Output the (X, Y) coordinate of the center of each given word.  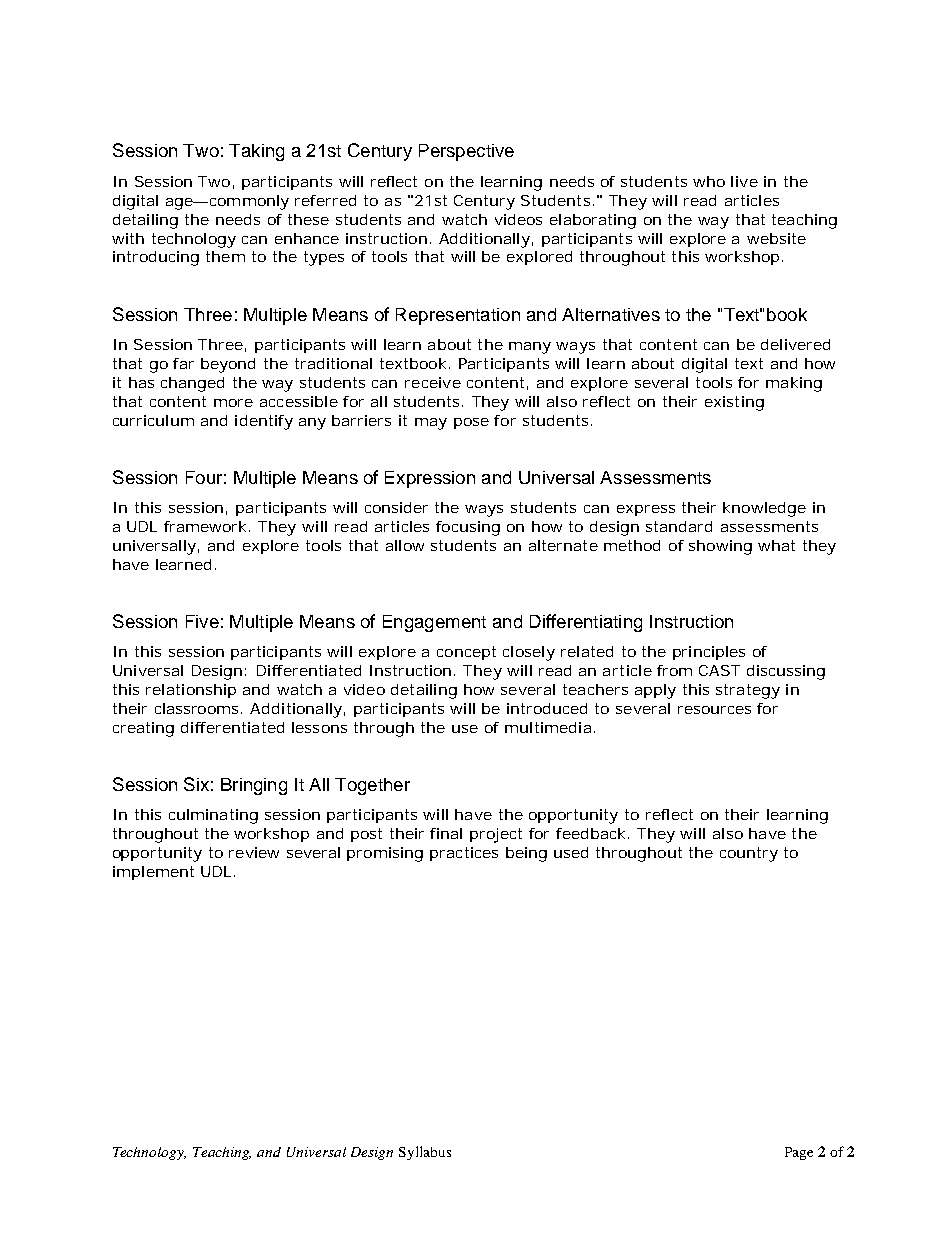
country (749, 854)
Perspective (466, 152)
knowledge (764, 509)
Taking (256, 152)
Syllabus (425, 1153)
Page (799, 1153)
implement (153, 873)
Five (202, 621)
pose (471, 423)
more (233, 403)
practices (464, 854)
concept (466, 653)
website (776, 238)
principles (709, 653)
